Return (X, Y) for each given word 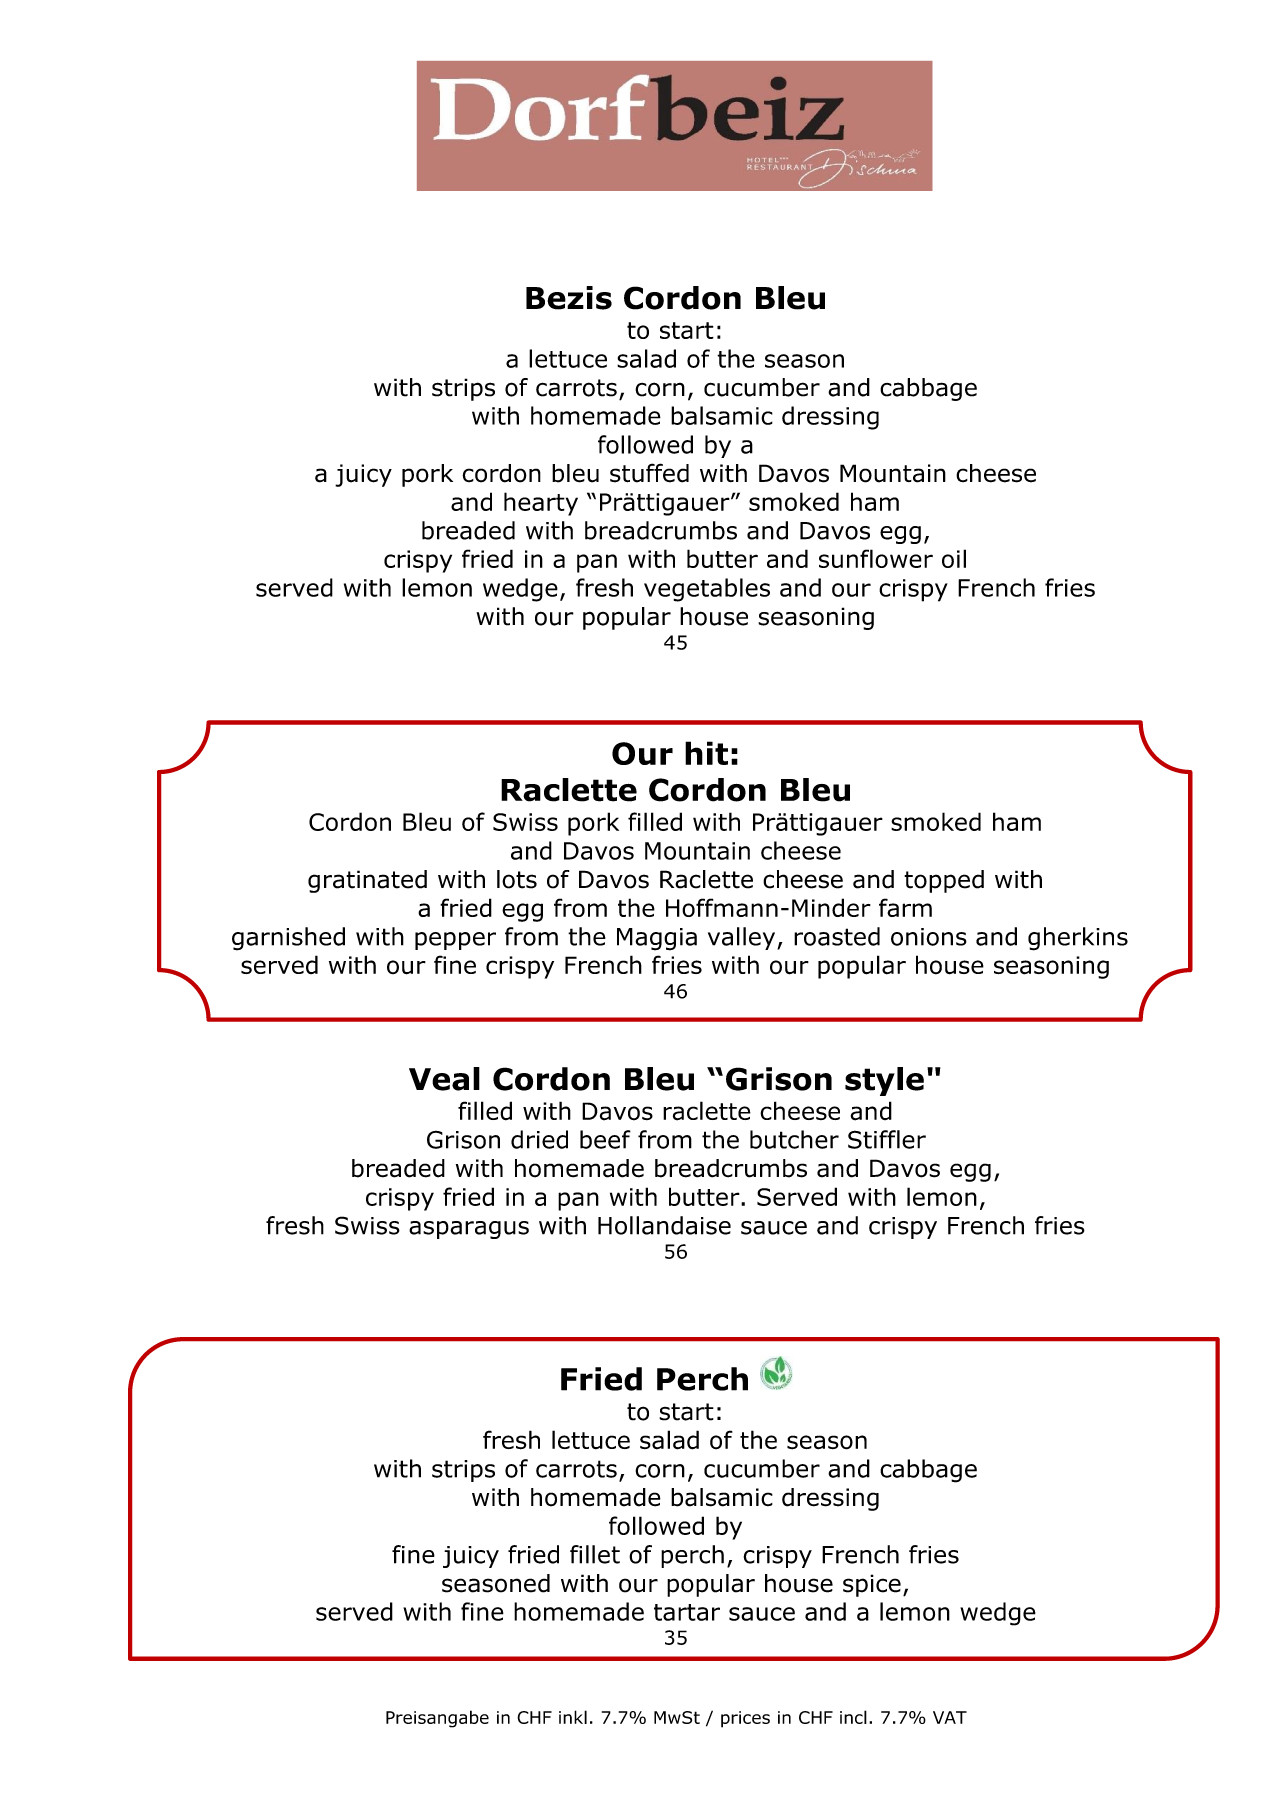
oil (954, 558)
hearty (541, 504)
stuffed (649, 473)
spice (872, 1585)
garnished (288, 939)
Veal (444, 1079)
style (884, 1081)
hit (706, 753)
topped (944, 881)
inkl (573, 1717)
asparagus (469, 1230)
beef (605, 1139)
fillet (595, 1554)
